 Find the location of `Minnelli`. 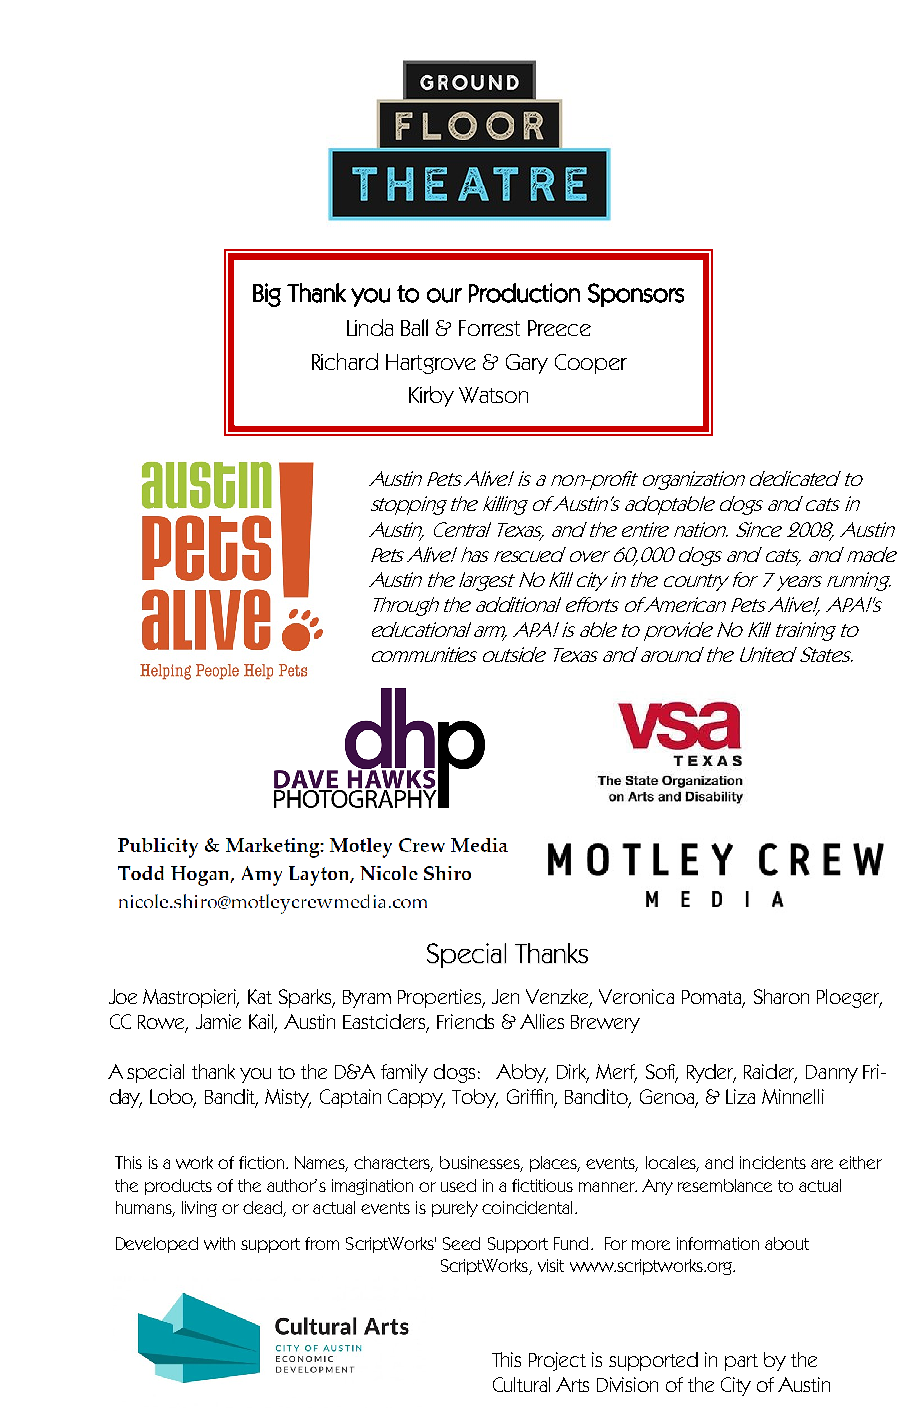

Minnelli is located at coordinates (793, 1096).
